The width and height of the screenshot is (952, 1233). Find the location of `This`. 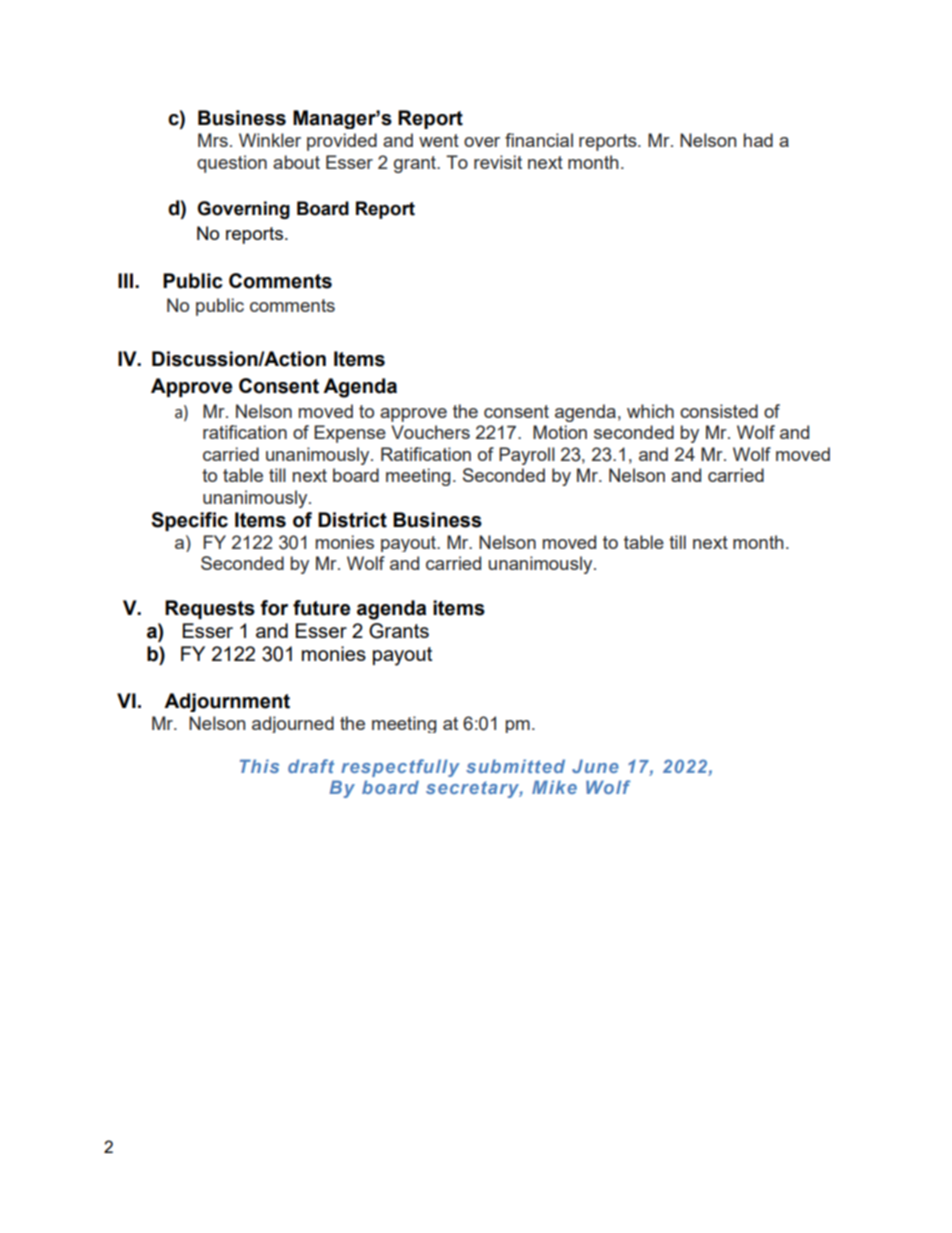

This is located at coordinates (259, 766).
